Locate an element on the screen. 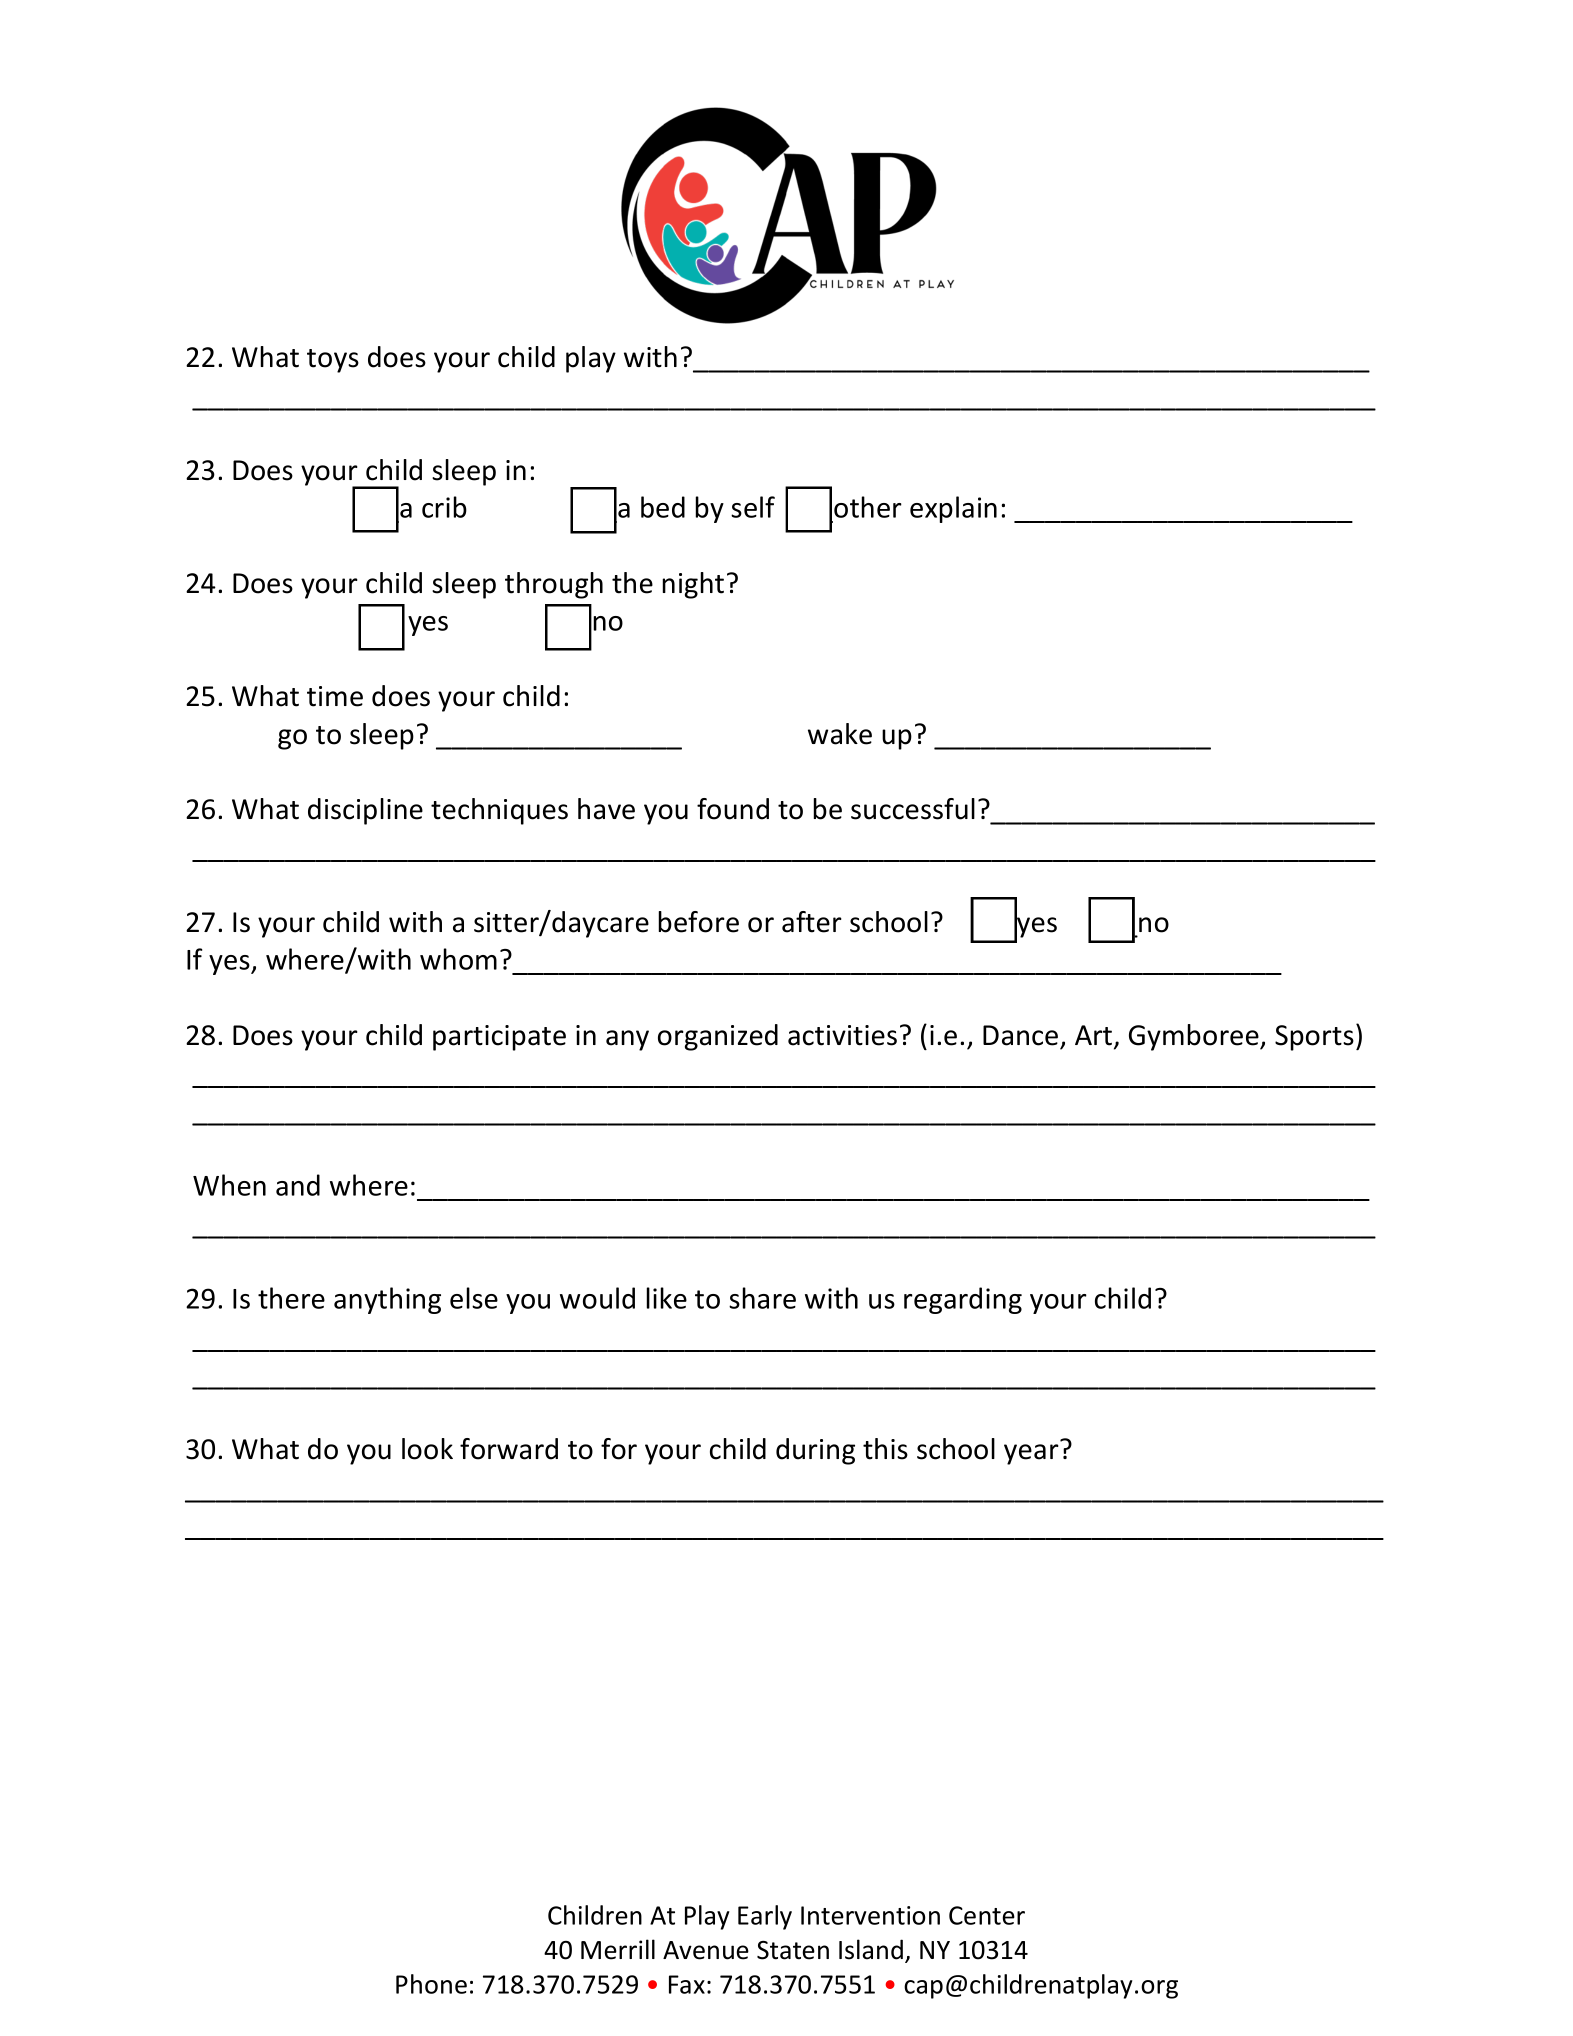 This screenshot has height=2036, width=1573. When is located at coordinates (229, 1185).
